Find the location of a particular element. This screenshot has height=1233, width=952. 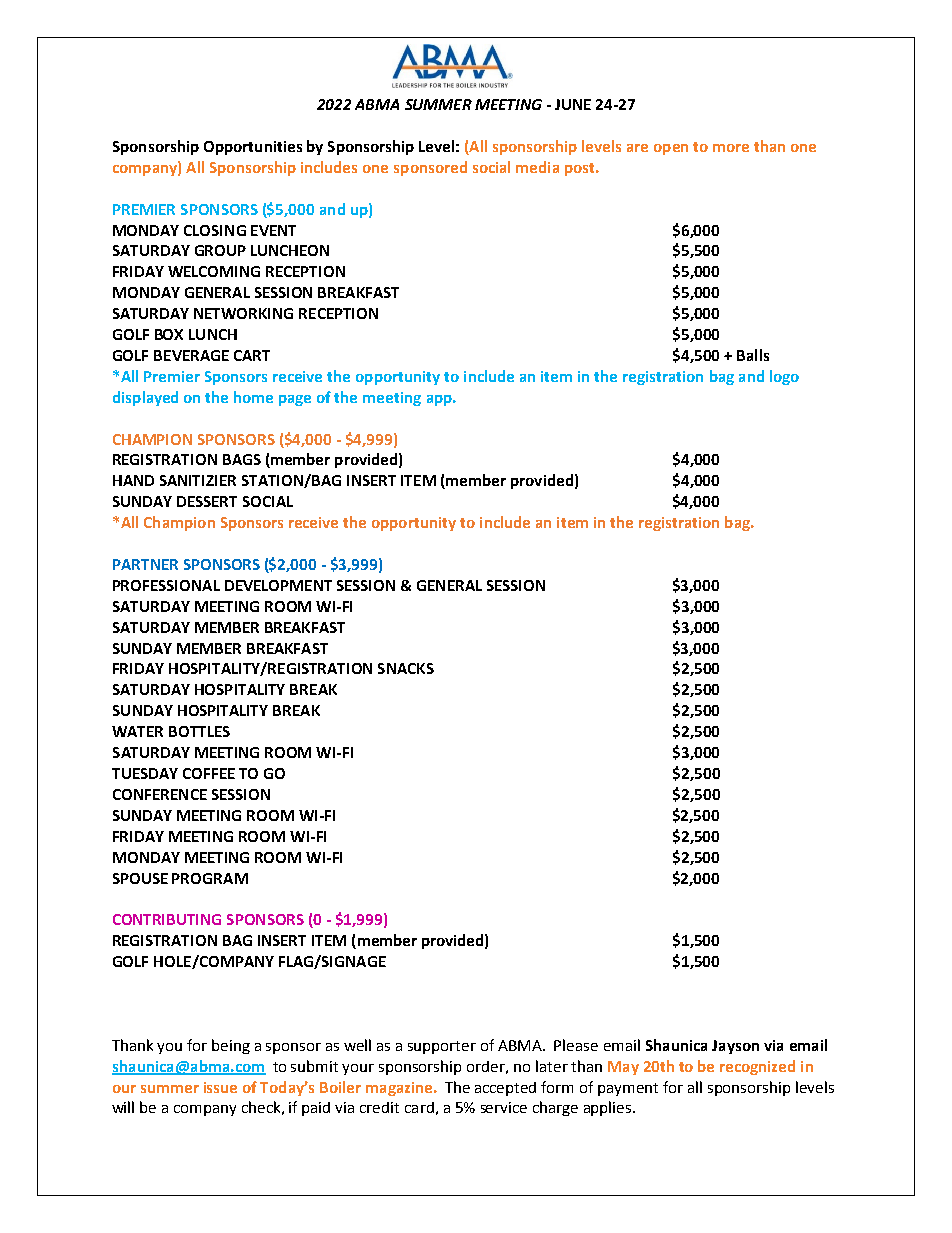

logo is located at coordinates (784, 377).
